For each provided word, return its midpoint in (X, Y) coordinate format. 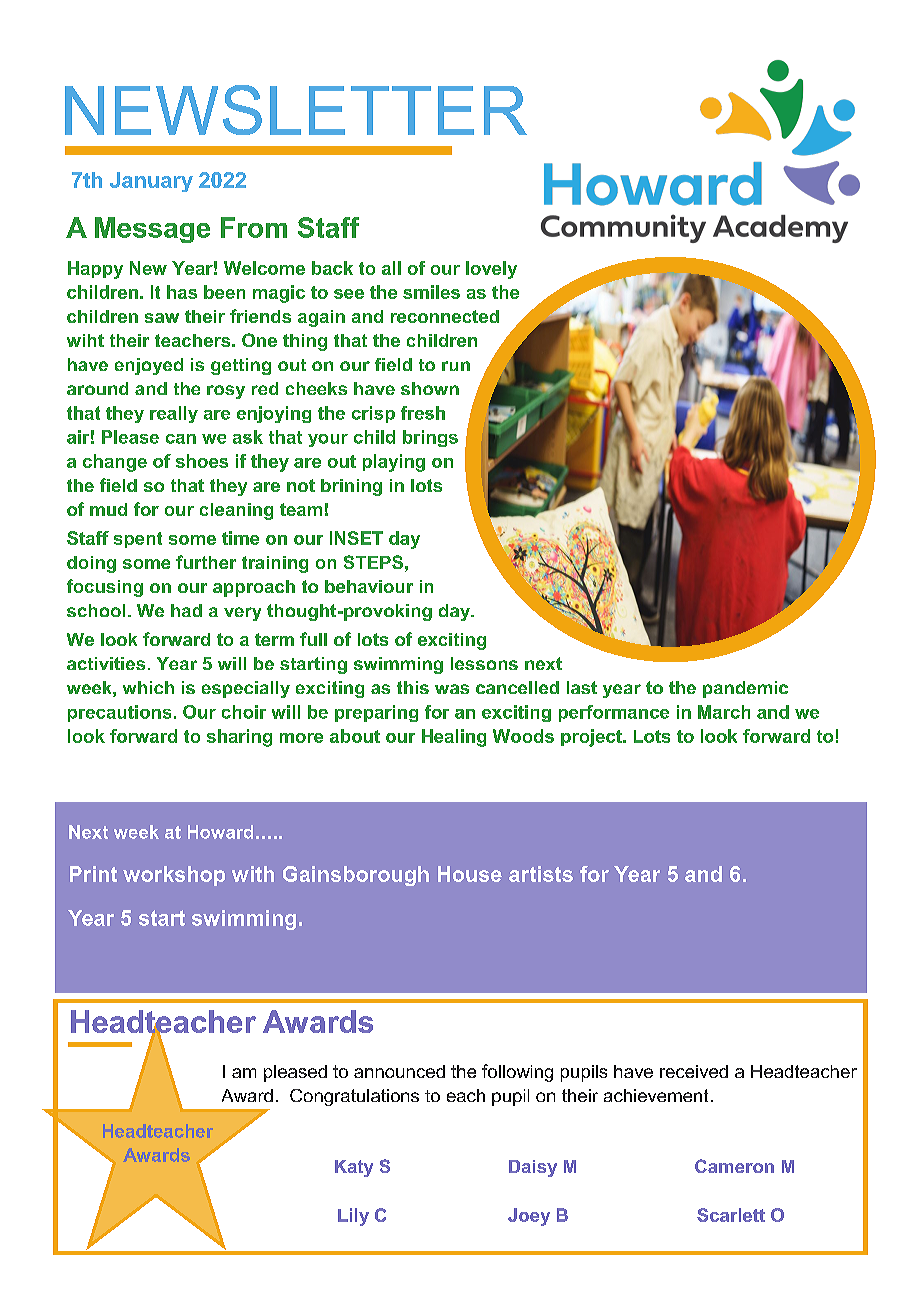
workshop (174, 876)
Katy (354, 1168)
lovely (491, 270)
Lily (353, 1217)
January (151, 182)
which (148, 687)
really (174, 414)
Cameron (734, 1166)
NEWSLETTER (296, 110)
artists (541, 874)
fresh (423, 413)
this (413, 687)
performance (614, 713)
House (470, 874)
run (456, 366)
